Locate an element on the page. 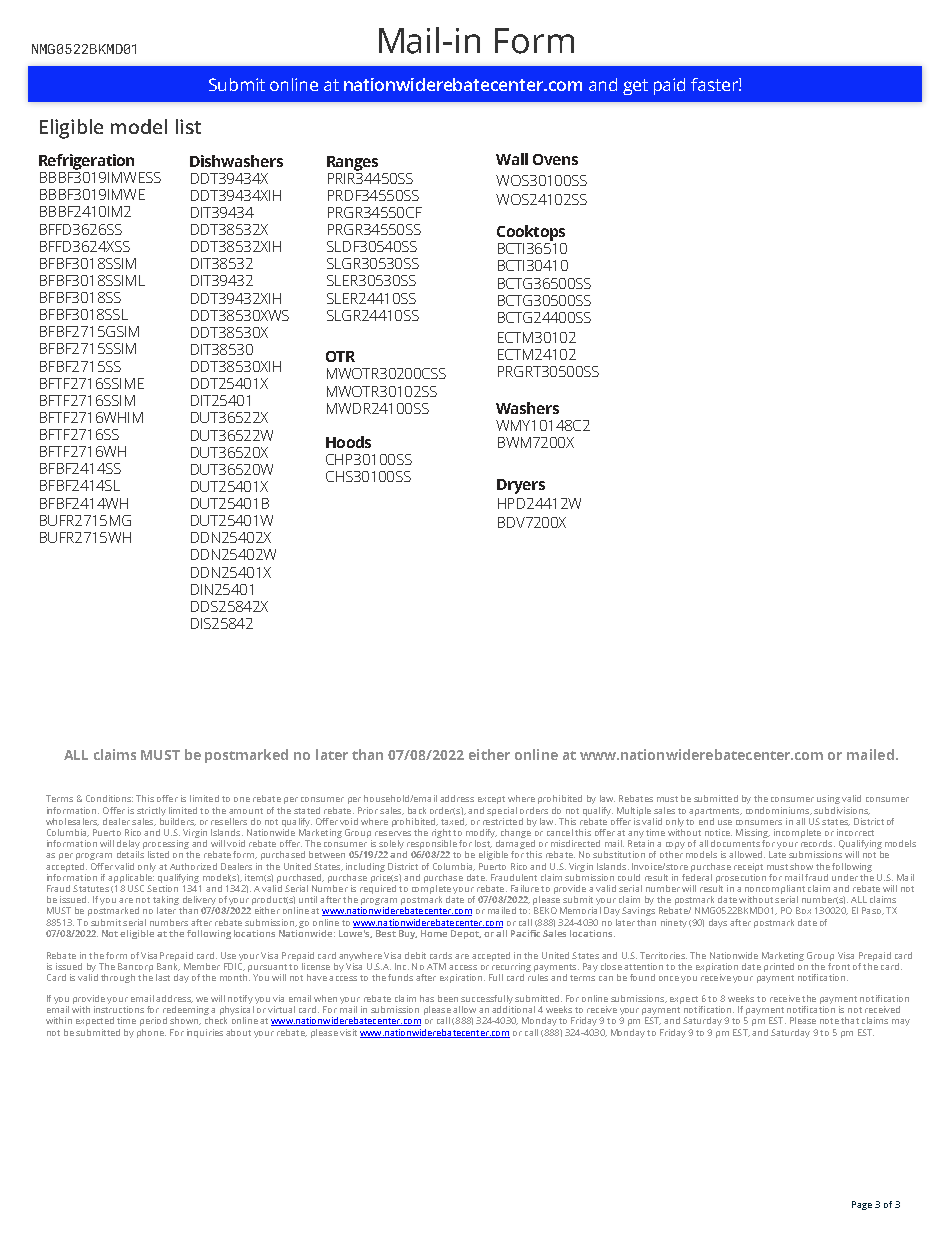  using is located at coordinates (828, 799).
